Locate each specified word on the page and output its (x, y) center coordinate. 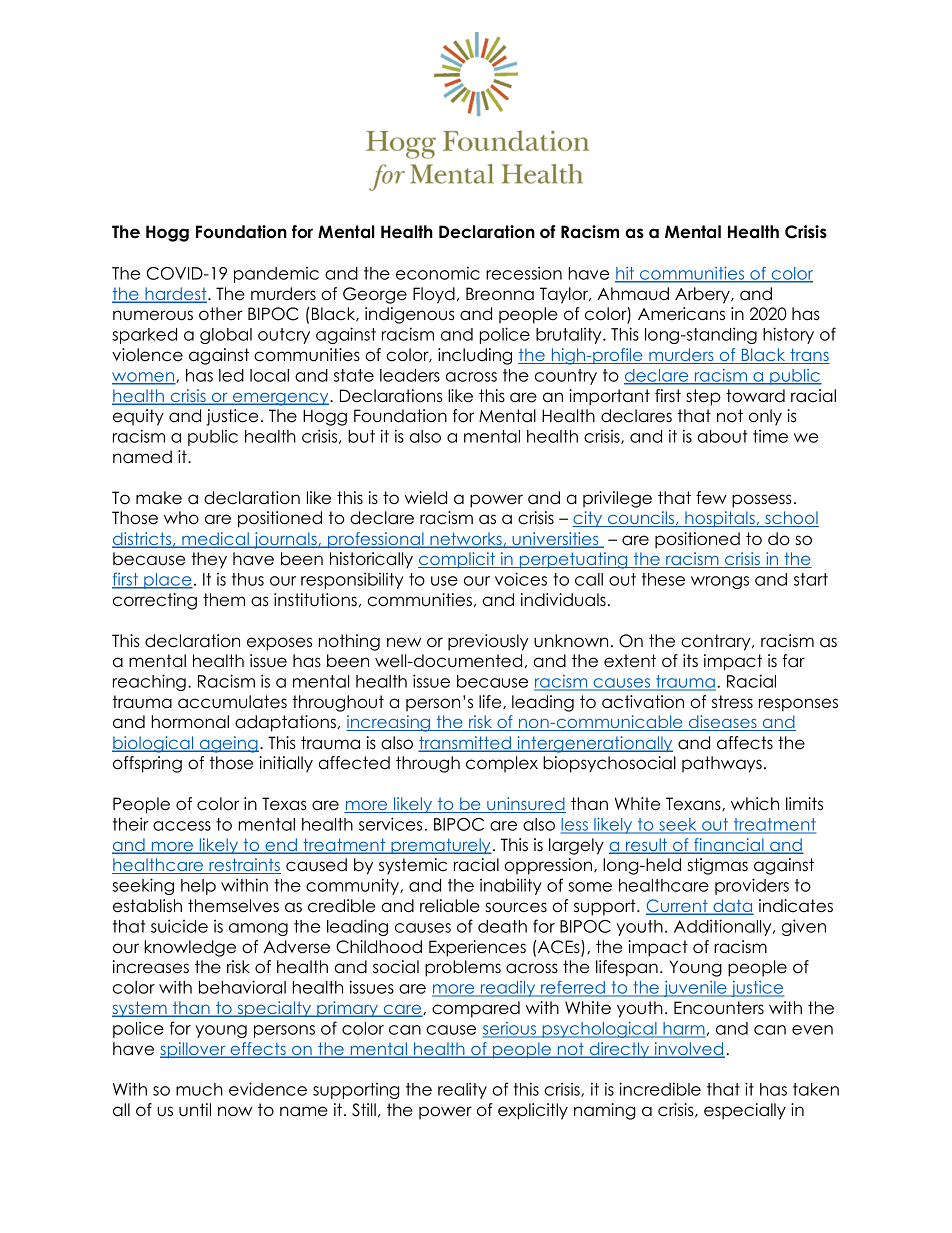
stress (732, 702)
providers (752, 886)
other (221, 314)
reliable (450, 906)
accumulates (232, 702)
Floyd (434, 295)
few (711, 498)
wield (426, 498)
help (198, 887)
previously (488, 642)
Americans (681, 314)
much (199, 1089)
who (181, 518)
